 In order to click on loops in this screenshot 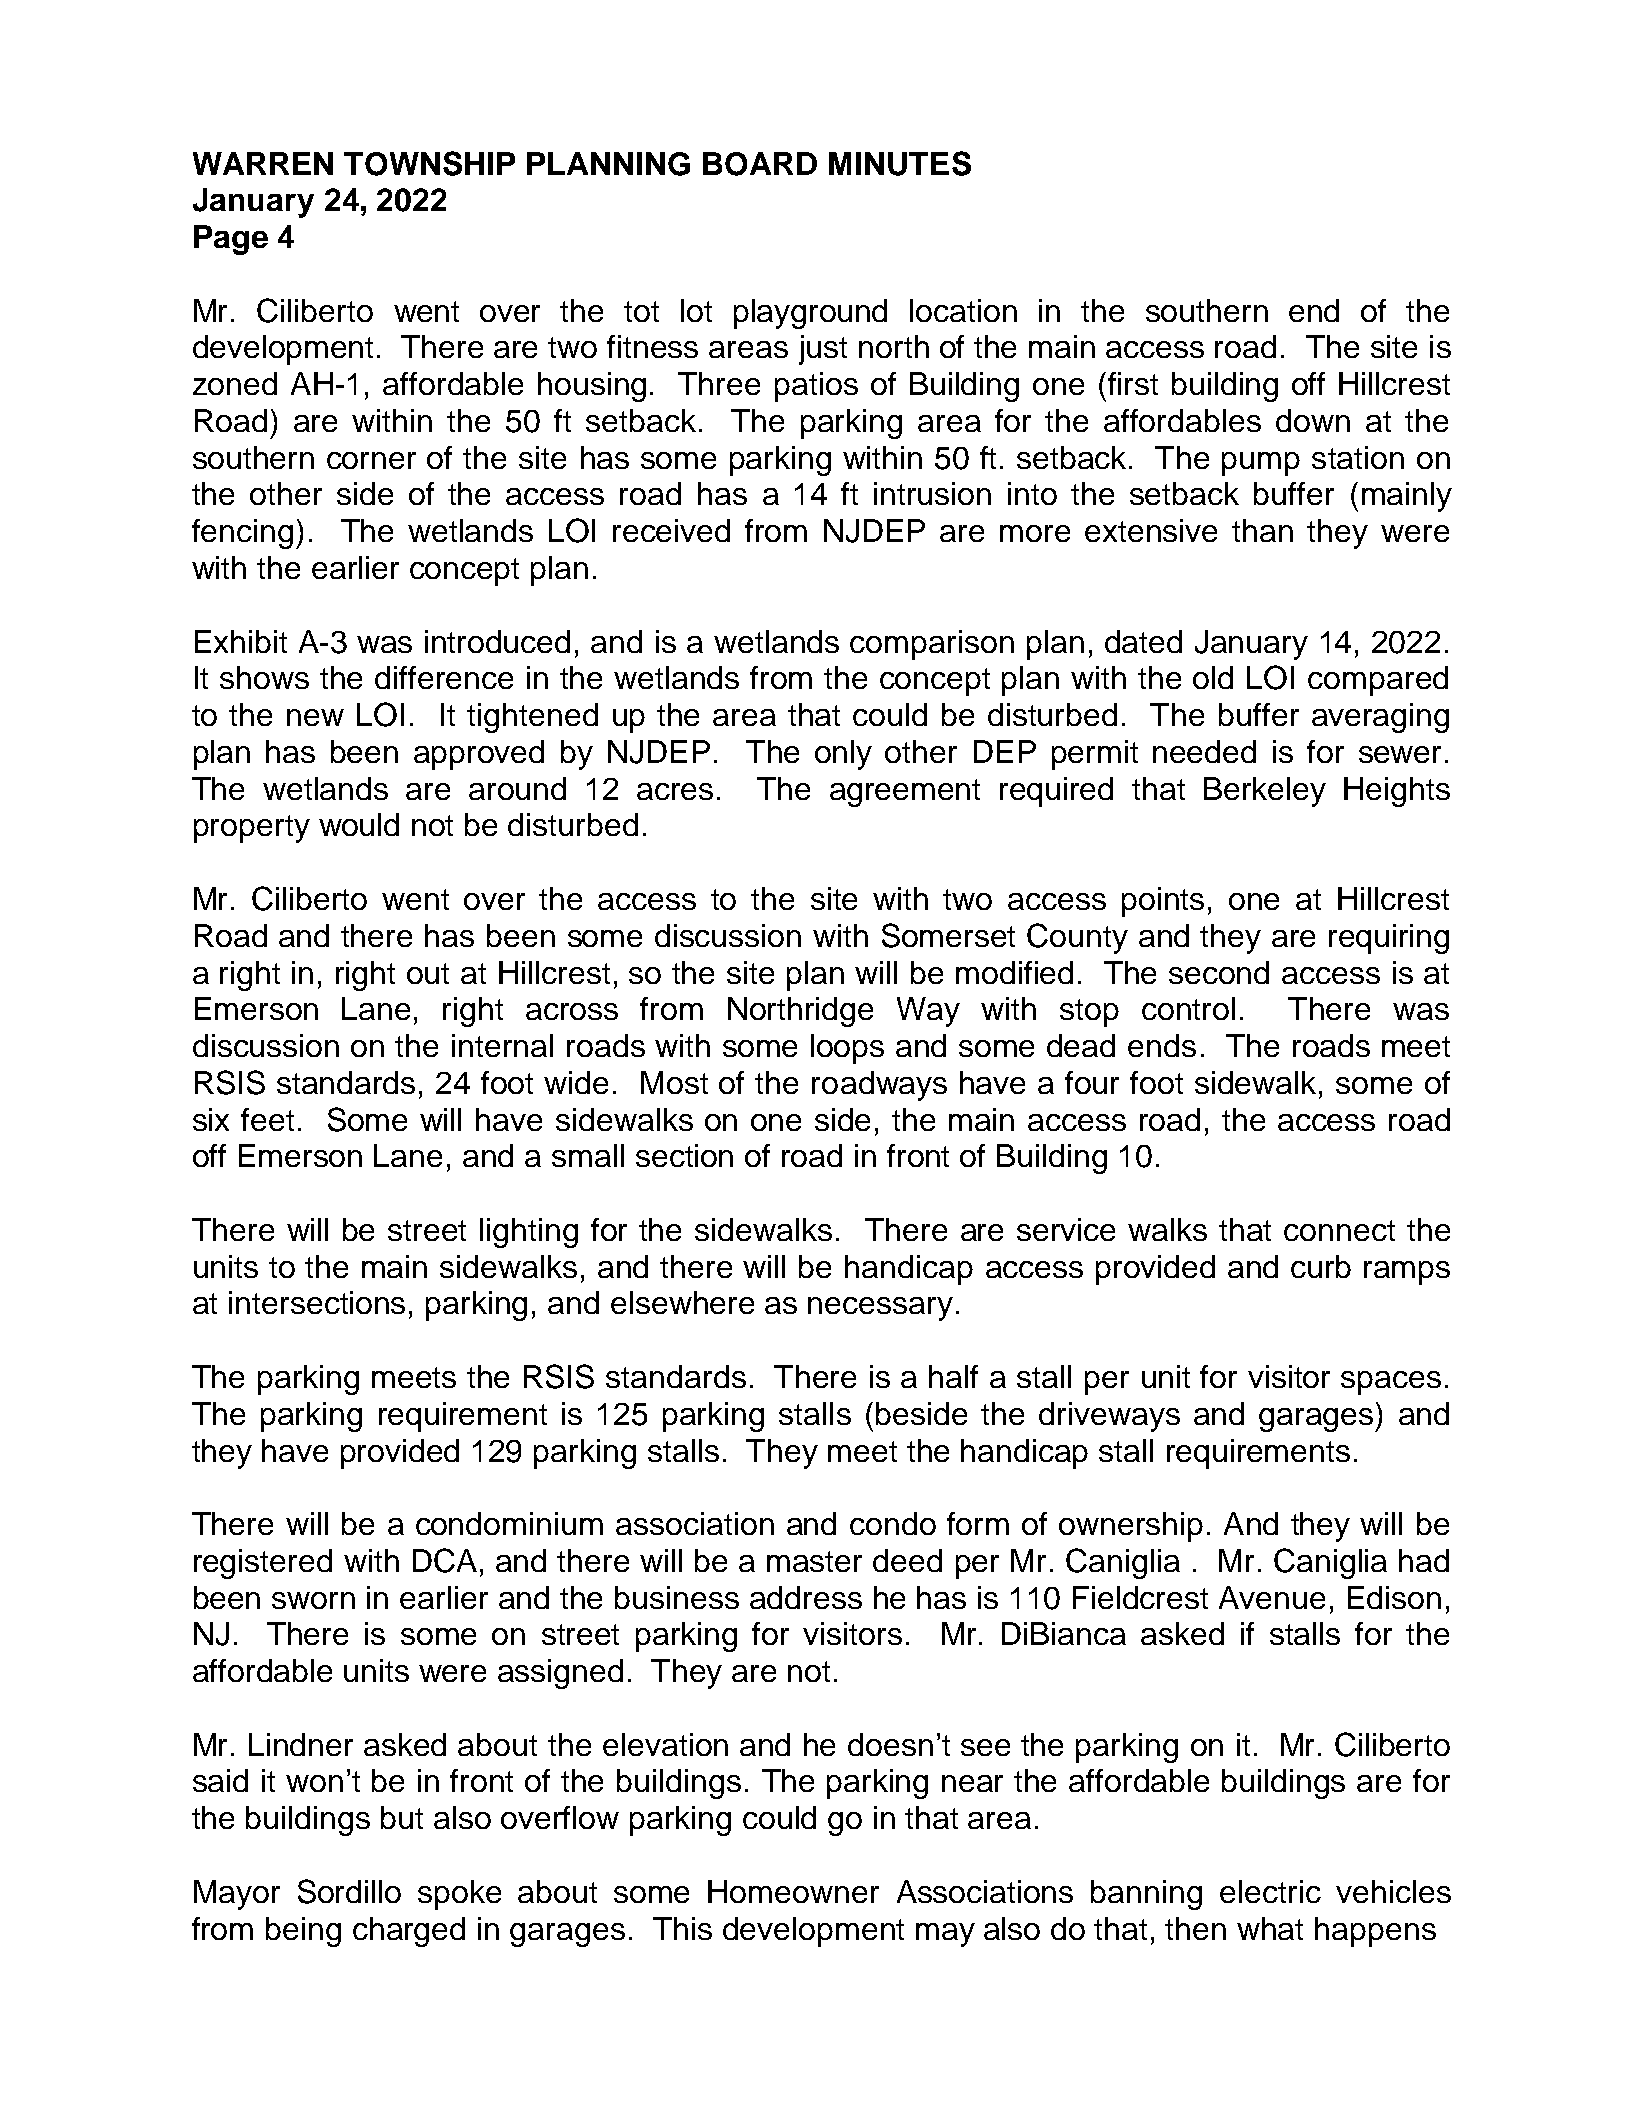, I will do `click(847, 1049)`.
